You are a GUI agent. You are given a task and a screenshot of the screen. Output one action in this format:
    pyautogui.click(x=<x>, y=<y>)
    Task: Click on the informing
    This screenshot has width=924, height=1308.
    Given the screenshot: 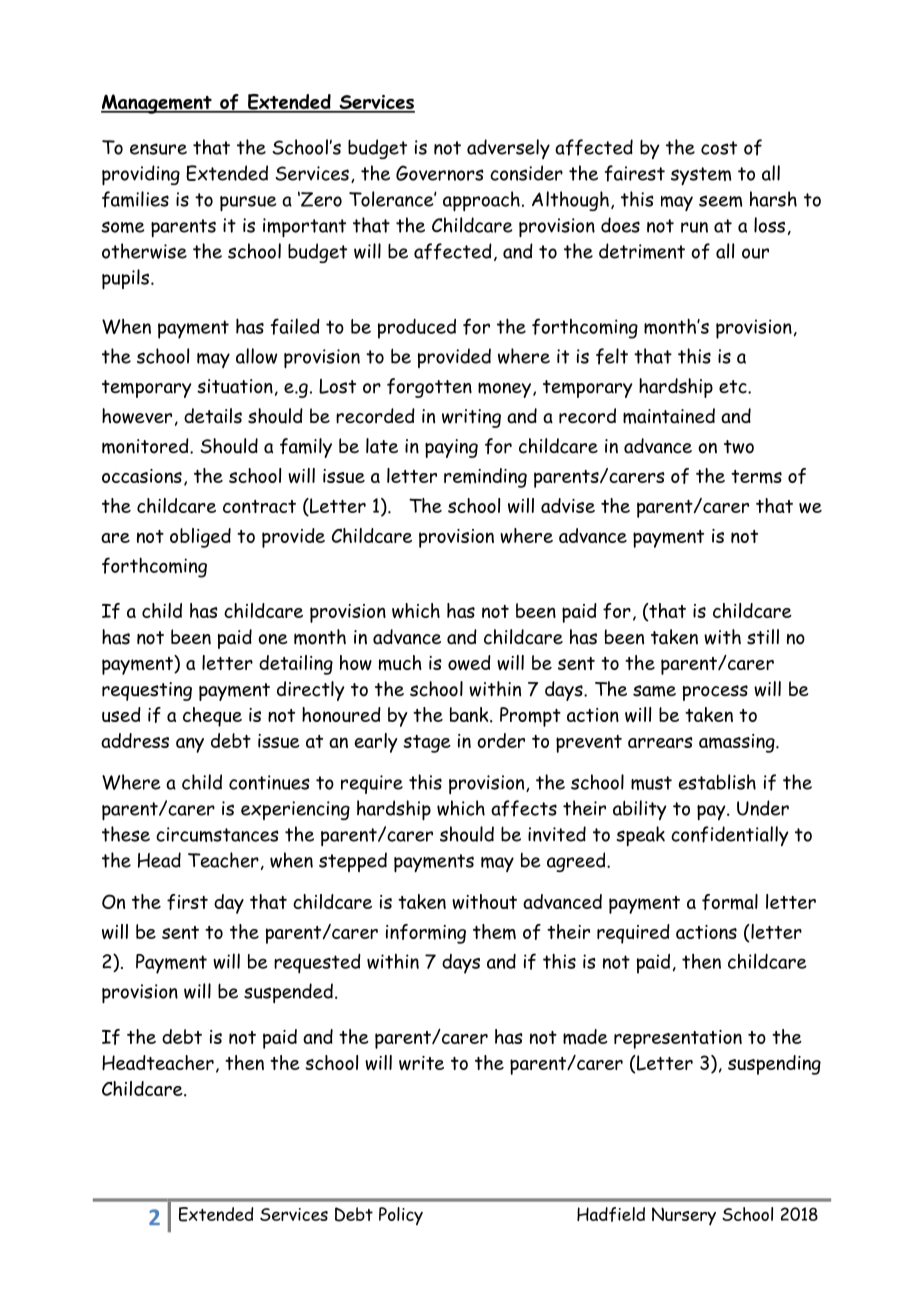 What is the action you would take?
    pyautogui.click(x=426, y=934)
